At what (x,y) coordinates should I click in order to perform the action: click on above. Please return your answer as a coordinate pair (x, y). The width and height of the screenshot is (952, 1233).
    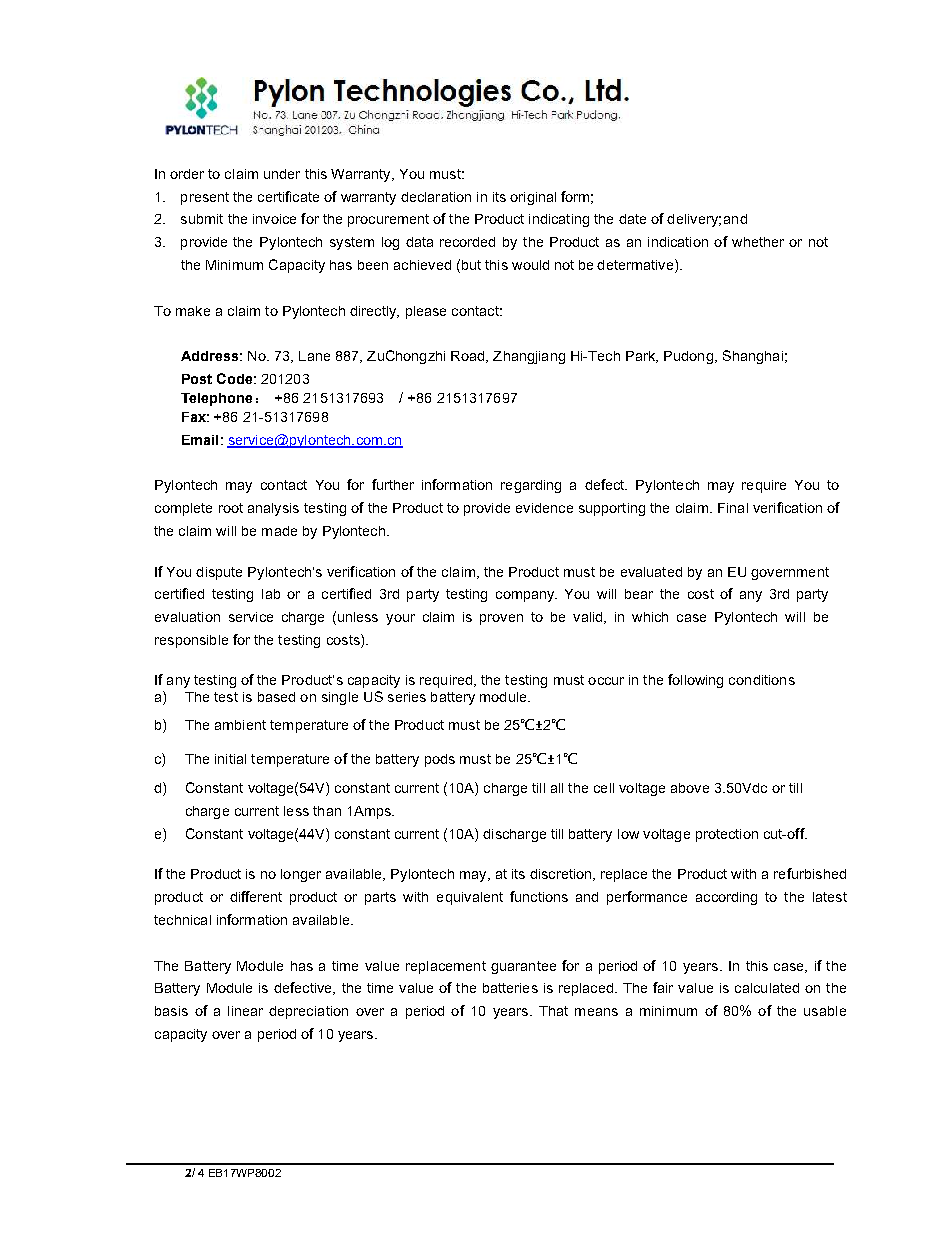
    Looking at the image, I should click on (690, 788).
